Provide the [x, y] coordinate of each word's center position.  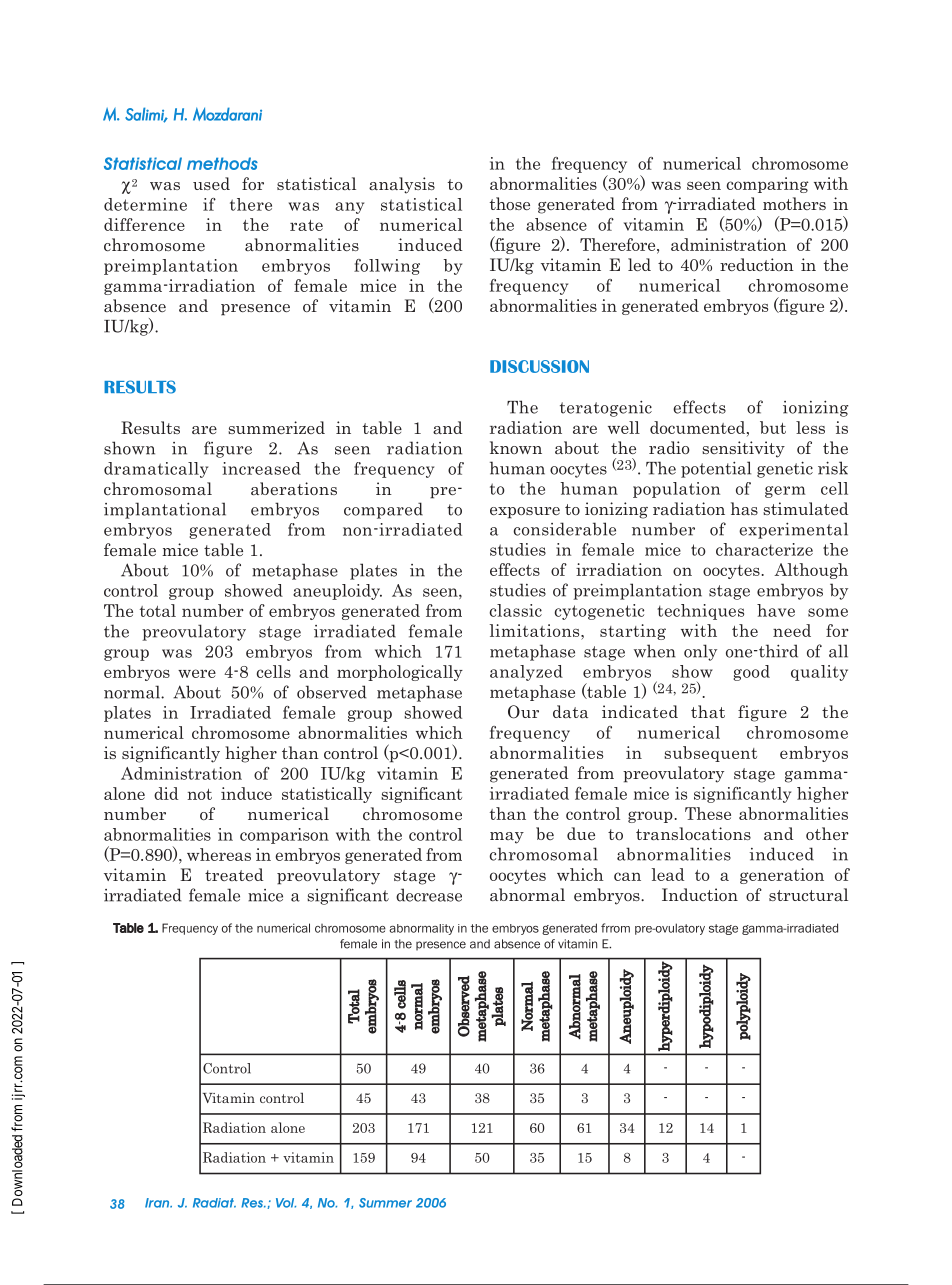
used [211, 183]
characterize [764, 549]
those [510, 203]
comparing [768, 185]
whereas [219, 854]
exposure [525, 513]
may [507, 838]
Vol [286, 1203]
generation [782, 876]
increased [262, 468]
